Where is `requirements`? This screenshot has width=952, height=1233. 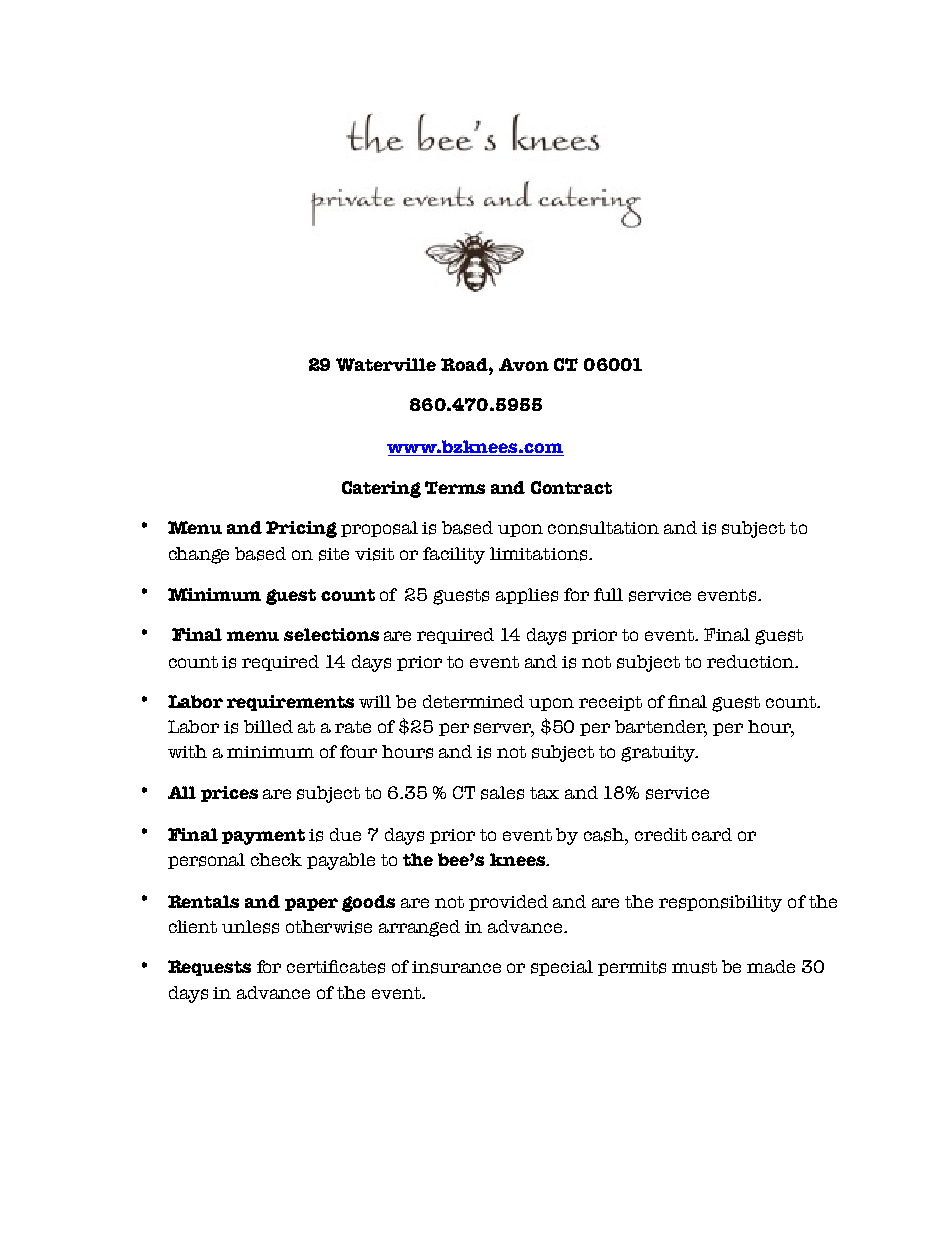
requirements is located at coordinates (290, 703).
